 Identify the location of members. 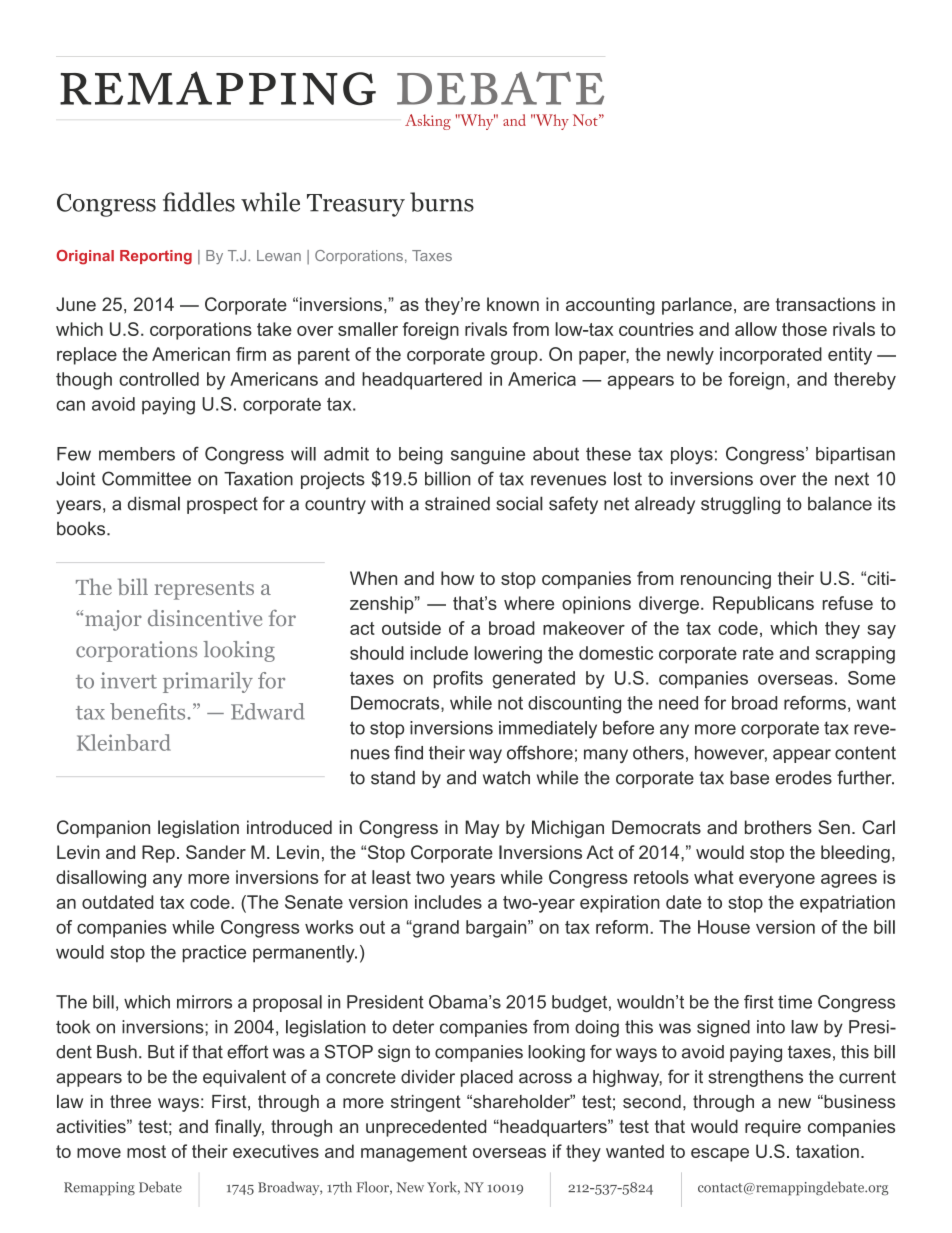
(137, 454).
